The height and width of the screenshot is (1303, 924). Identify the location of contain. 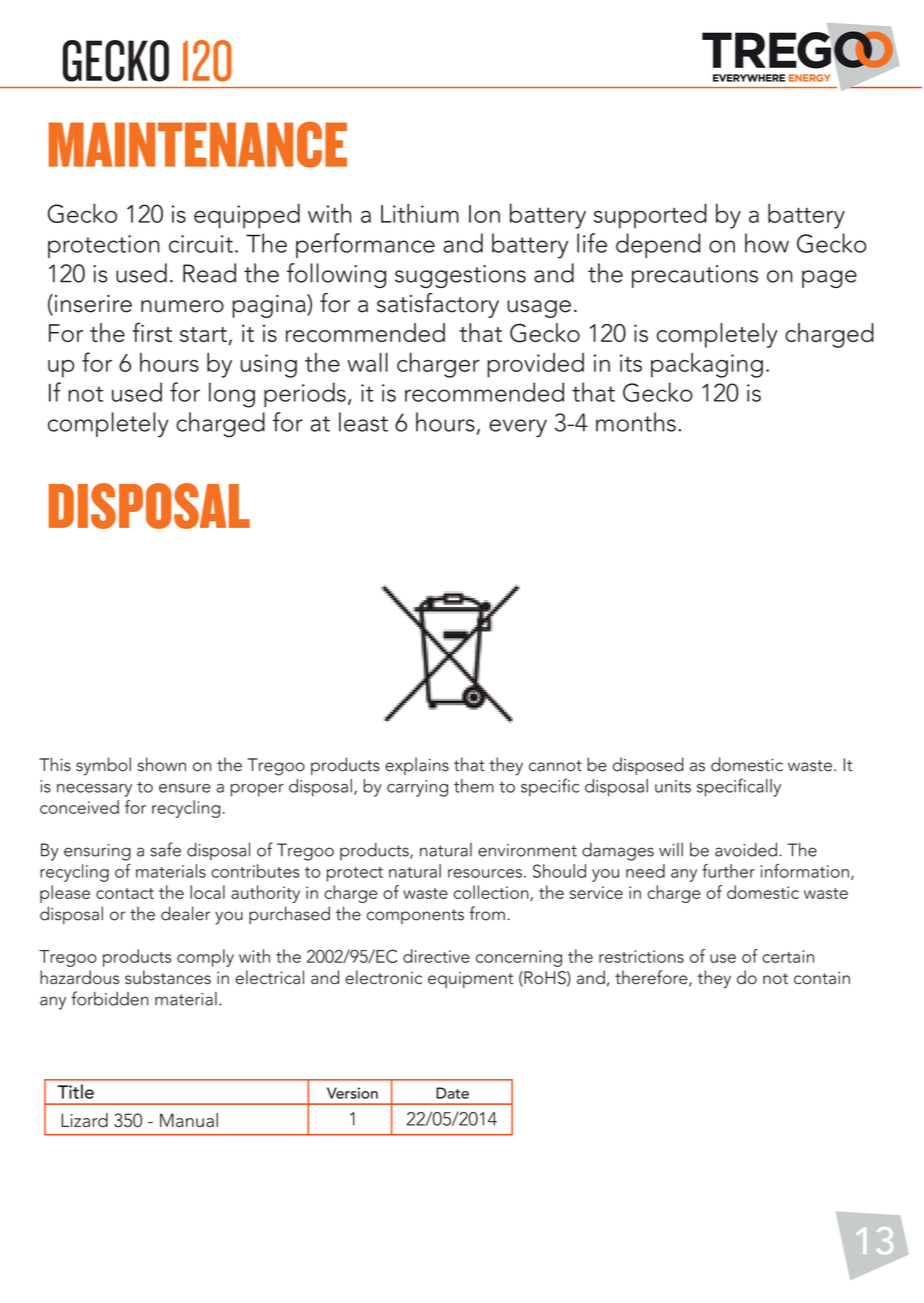
(822, 978).
